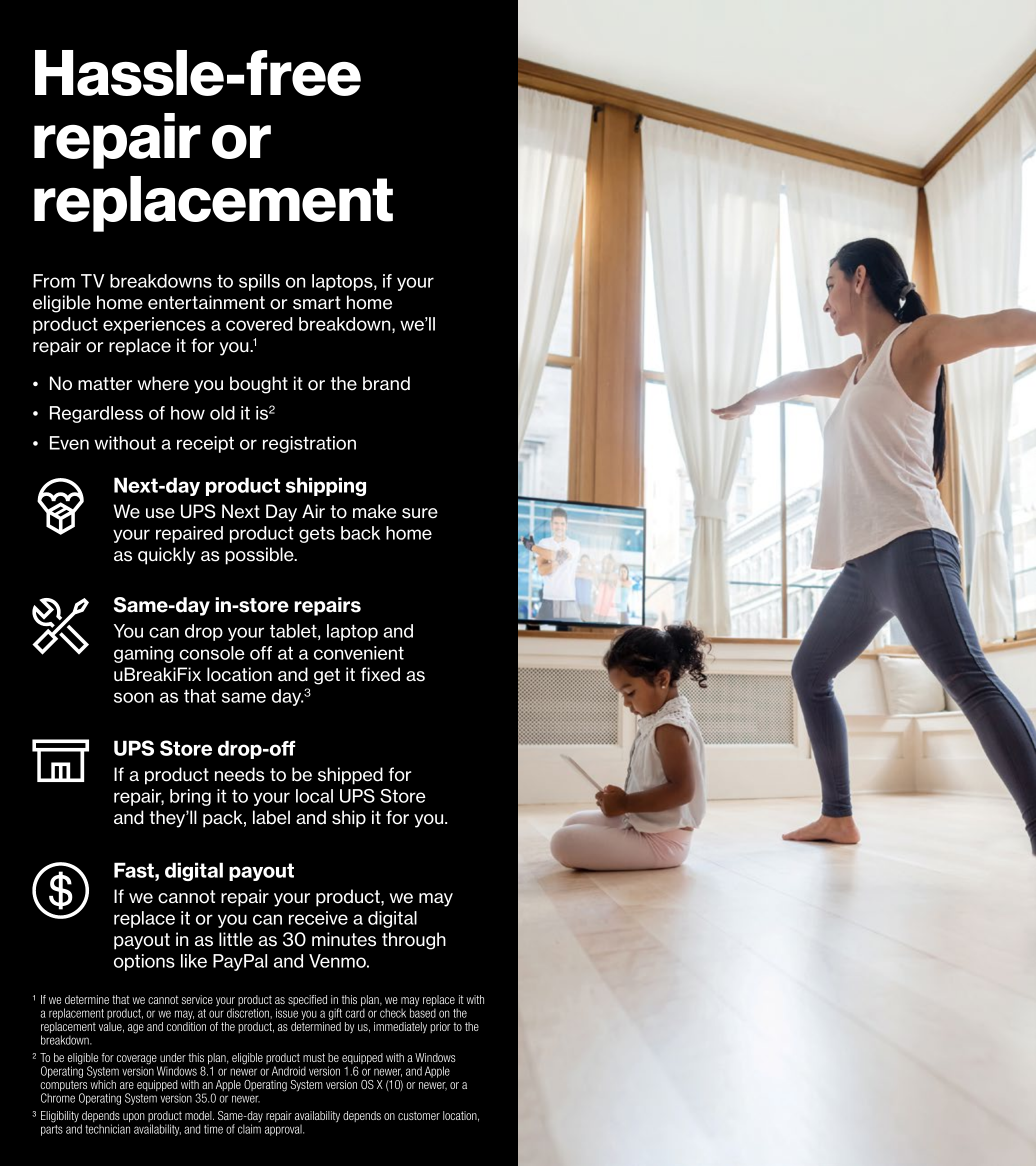 This image has width=1036, height=1166. Describe the element at coordinates (414, 941) in the image. I see `through` at that location.
